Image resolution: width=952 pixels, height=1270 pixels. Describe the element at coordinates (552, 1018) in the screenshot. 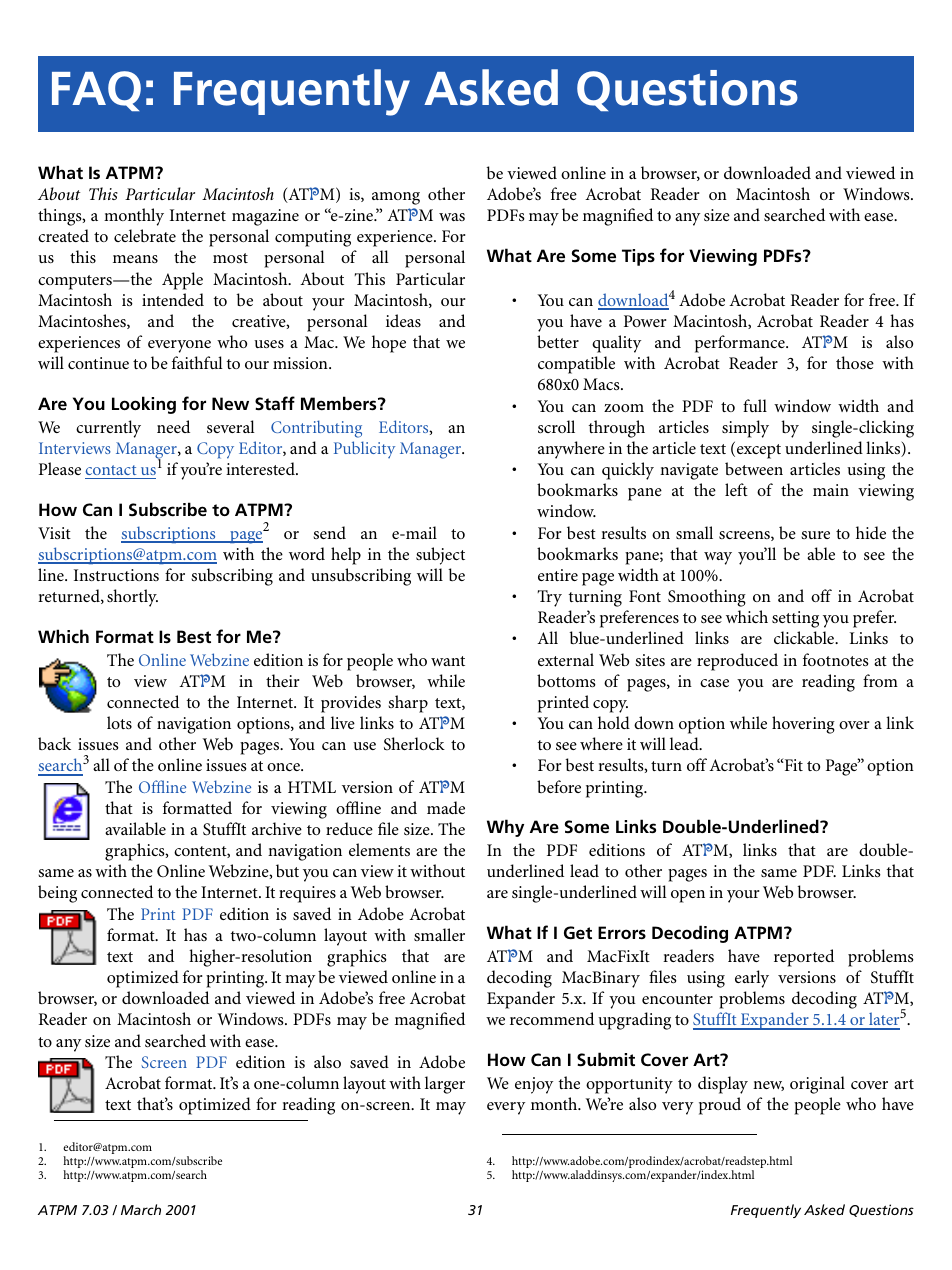

I see `recommend` at that location.
